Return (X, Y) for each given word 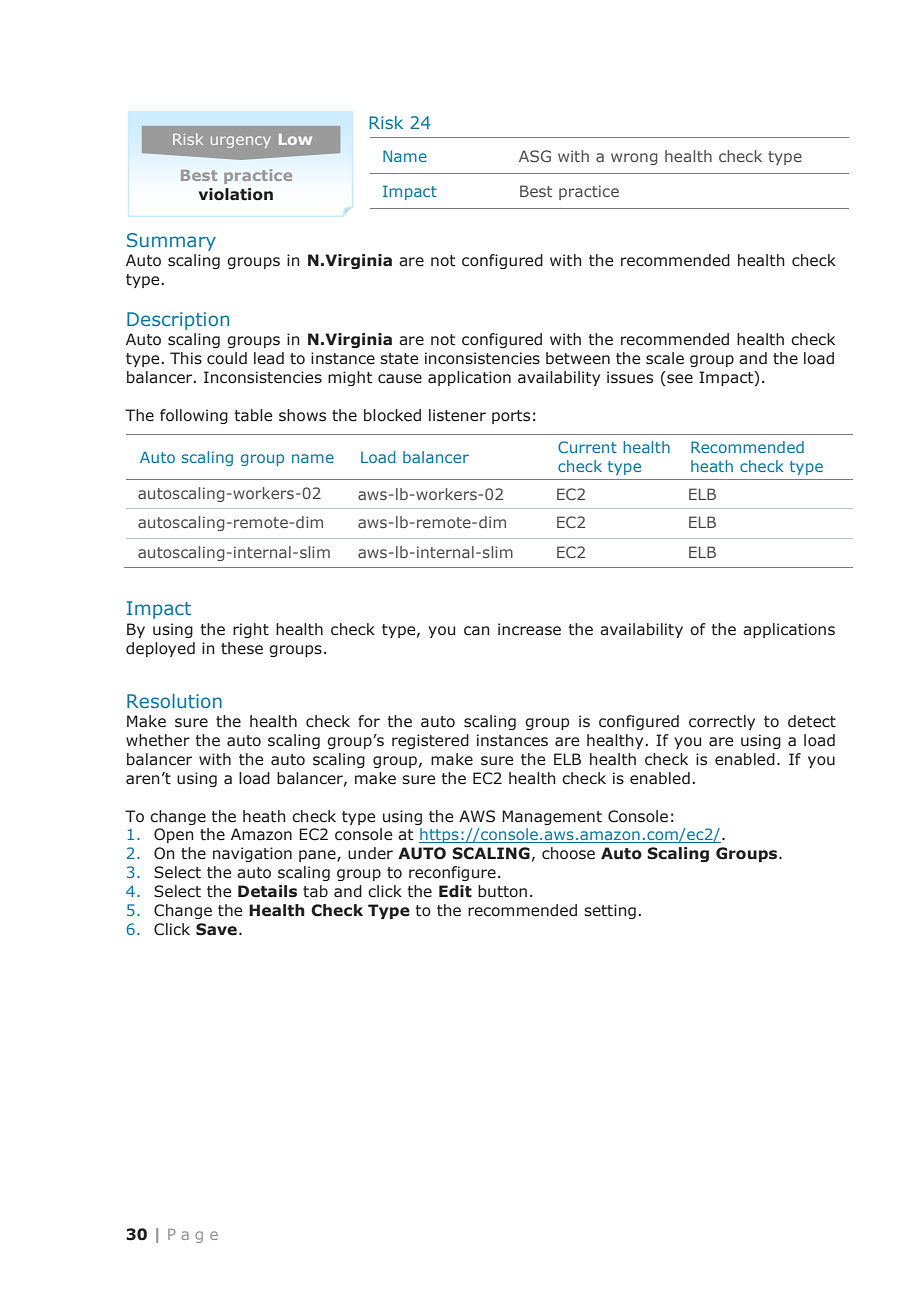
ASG (535, 156)
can (477, 630)
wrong (634, 159)
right (251, 630)
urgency (241, 142)
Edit (455, 891)
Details (267, 891)
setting (610, 911)
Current (587, 447)
